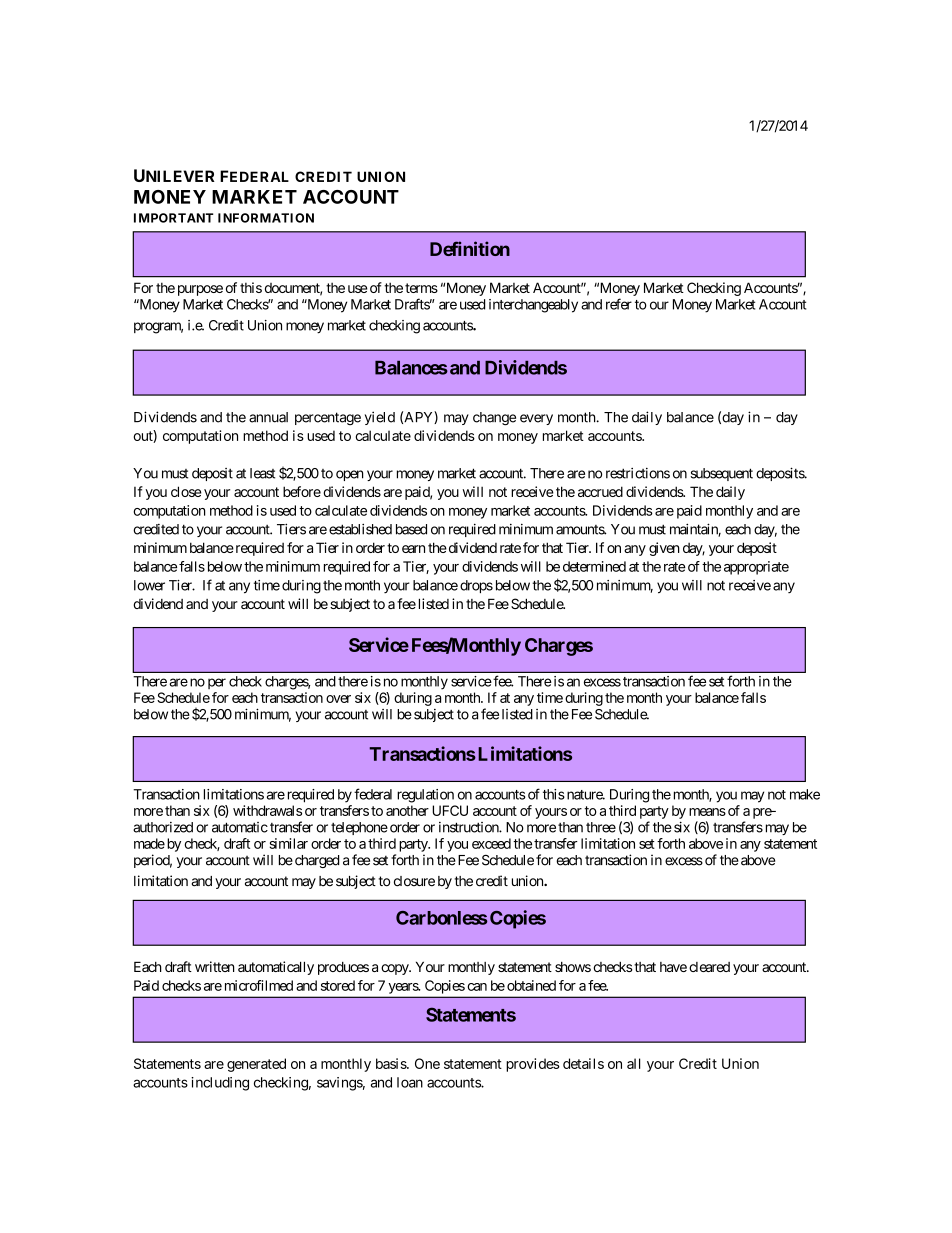 This screenshot has height=1233, width=952. Describe the element at coordinates (186, 491) in the screenshot. I see `close` at that location.
